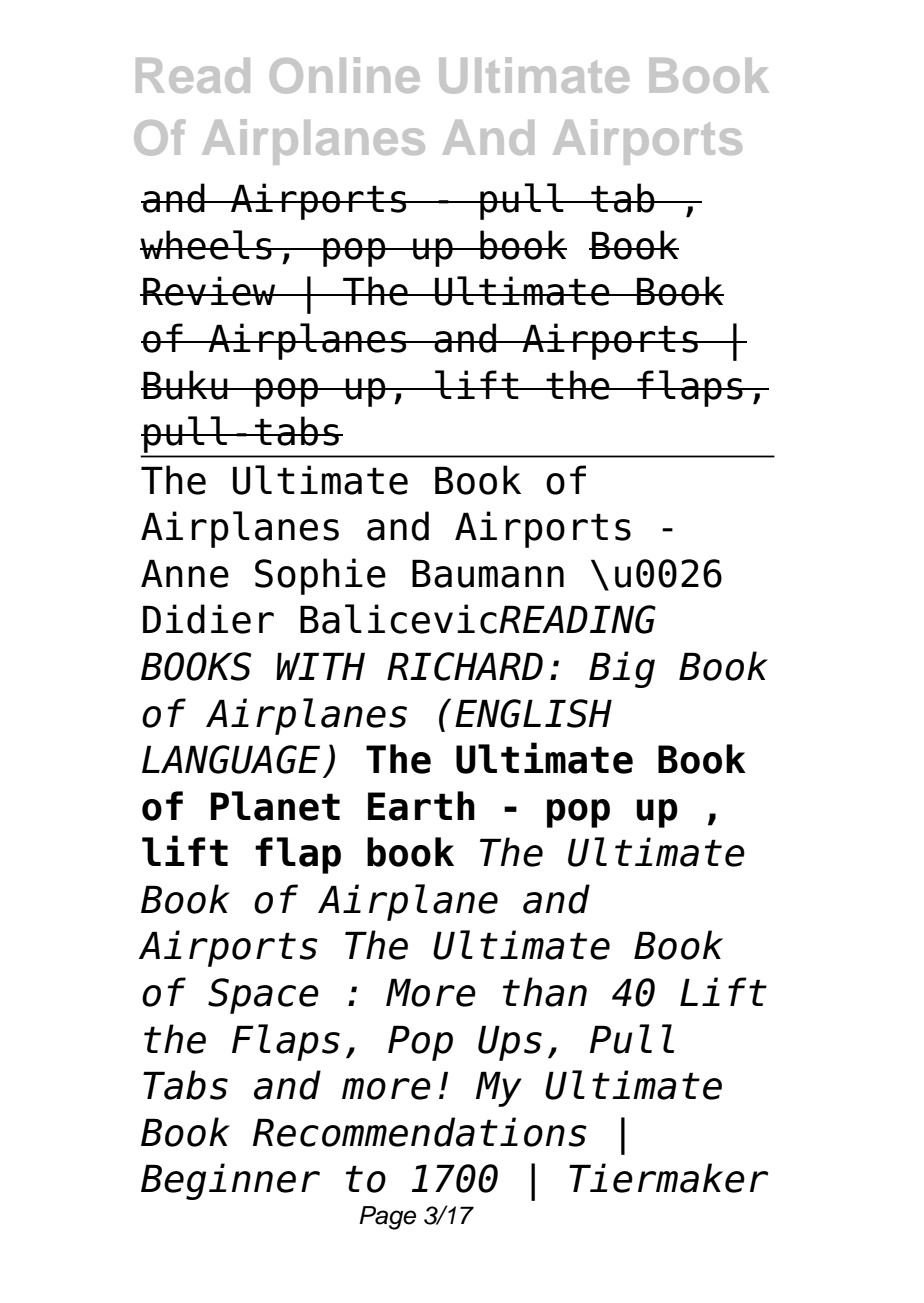 This screenshot has height=1303, width=924. I want to click on wheels, so click(207, 245).
